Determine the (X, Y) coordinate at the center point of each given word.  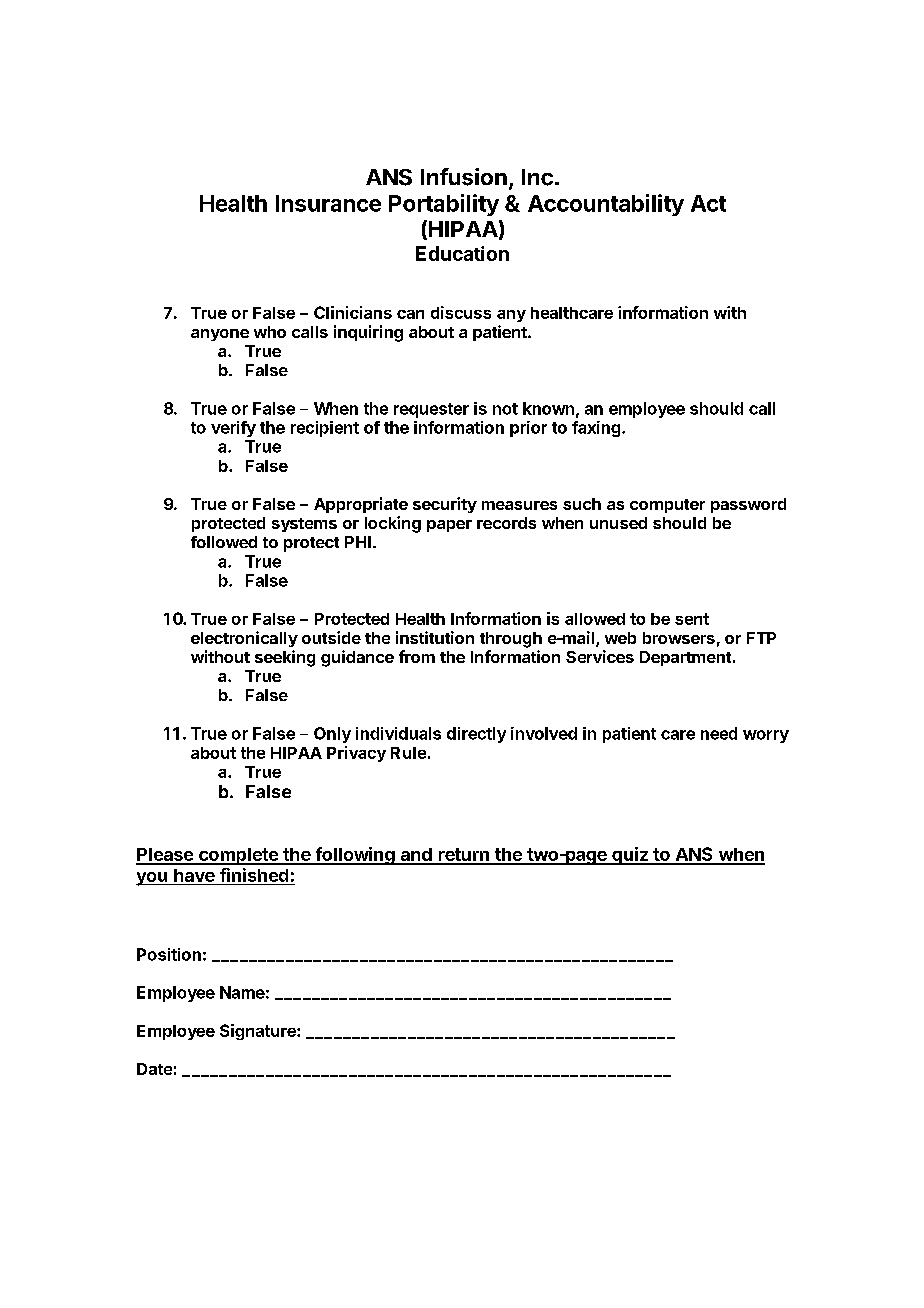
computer (667, 506)
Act (708, 203)
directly (476, 735)
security (445, 505)
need (719, 733)
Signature (259, 1032)
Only (332, 735)
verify (233, 429)
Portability (444, 205)
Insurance (328, 203)
